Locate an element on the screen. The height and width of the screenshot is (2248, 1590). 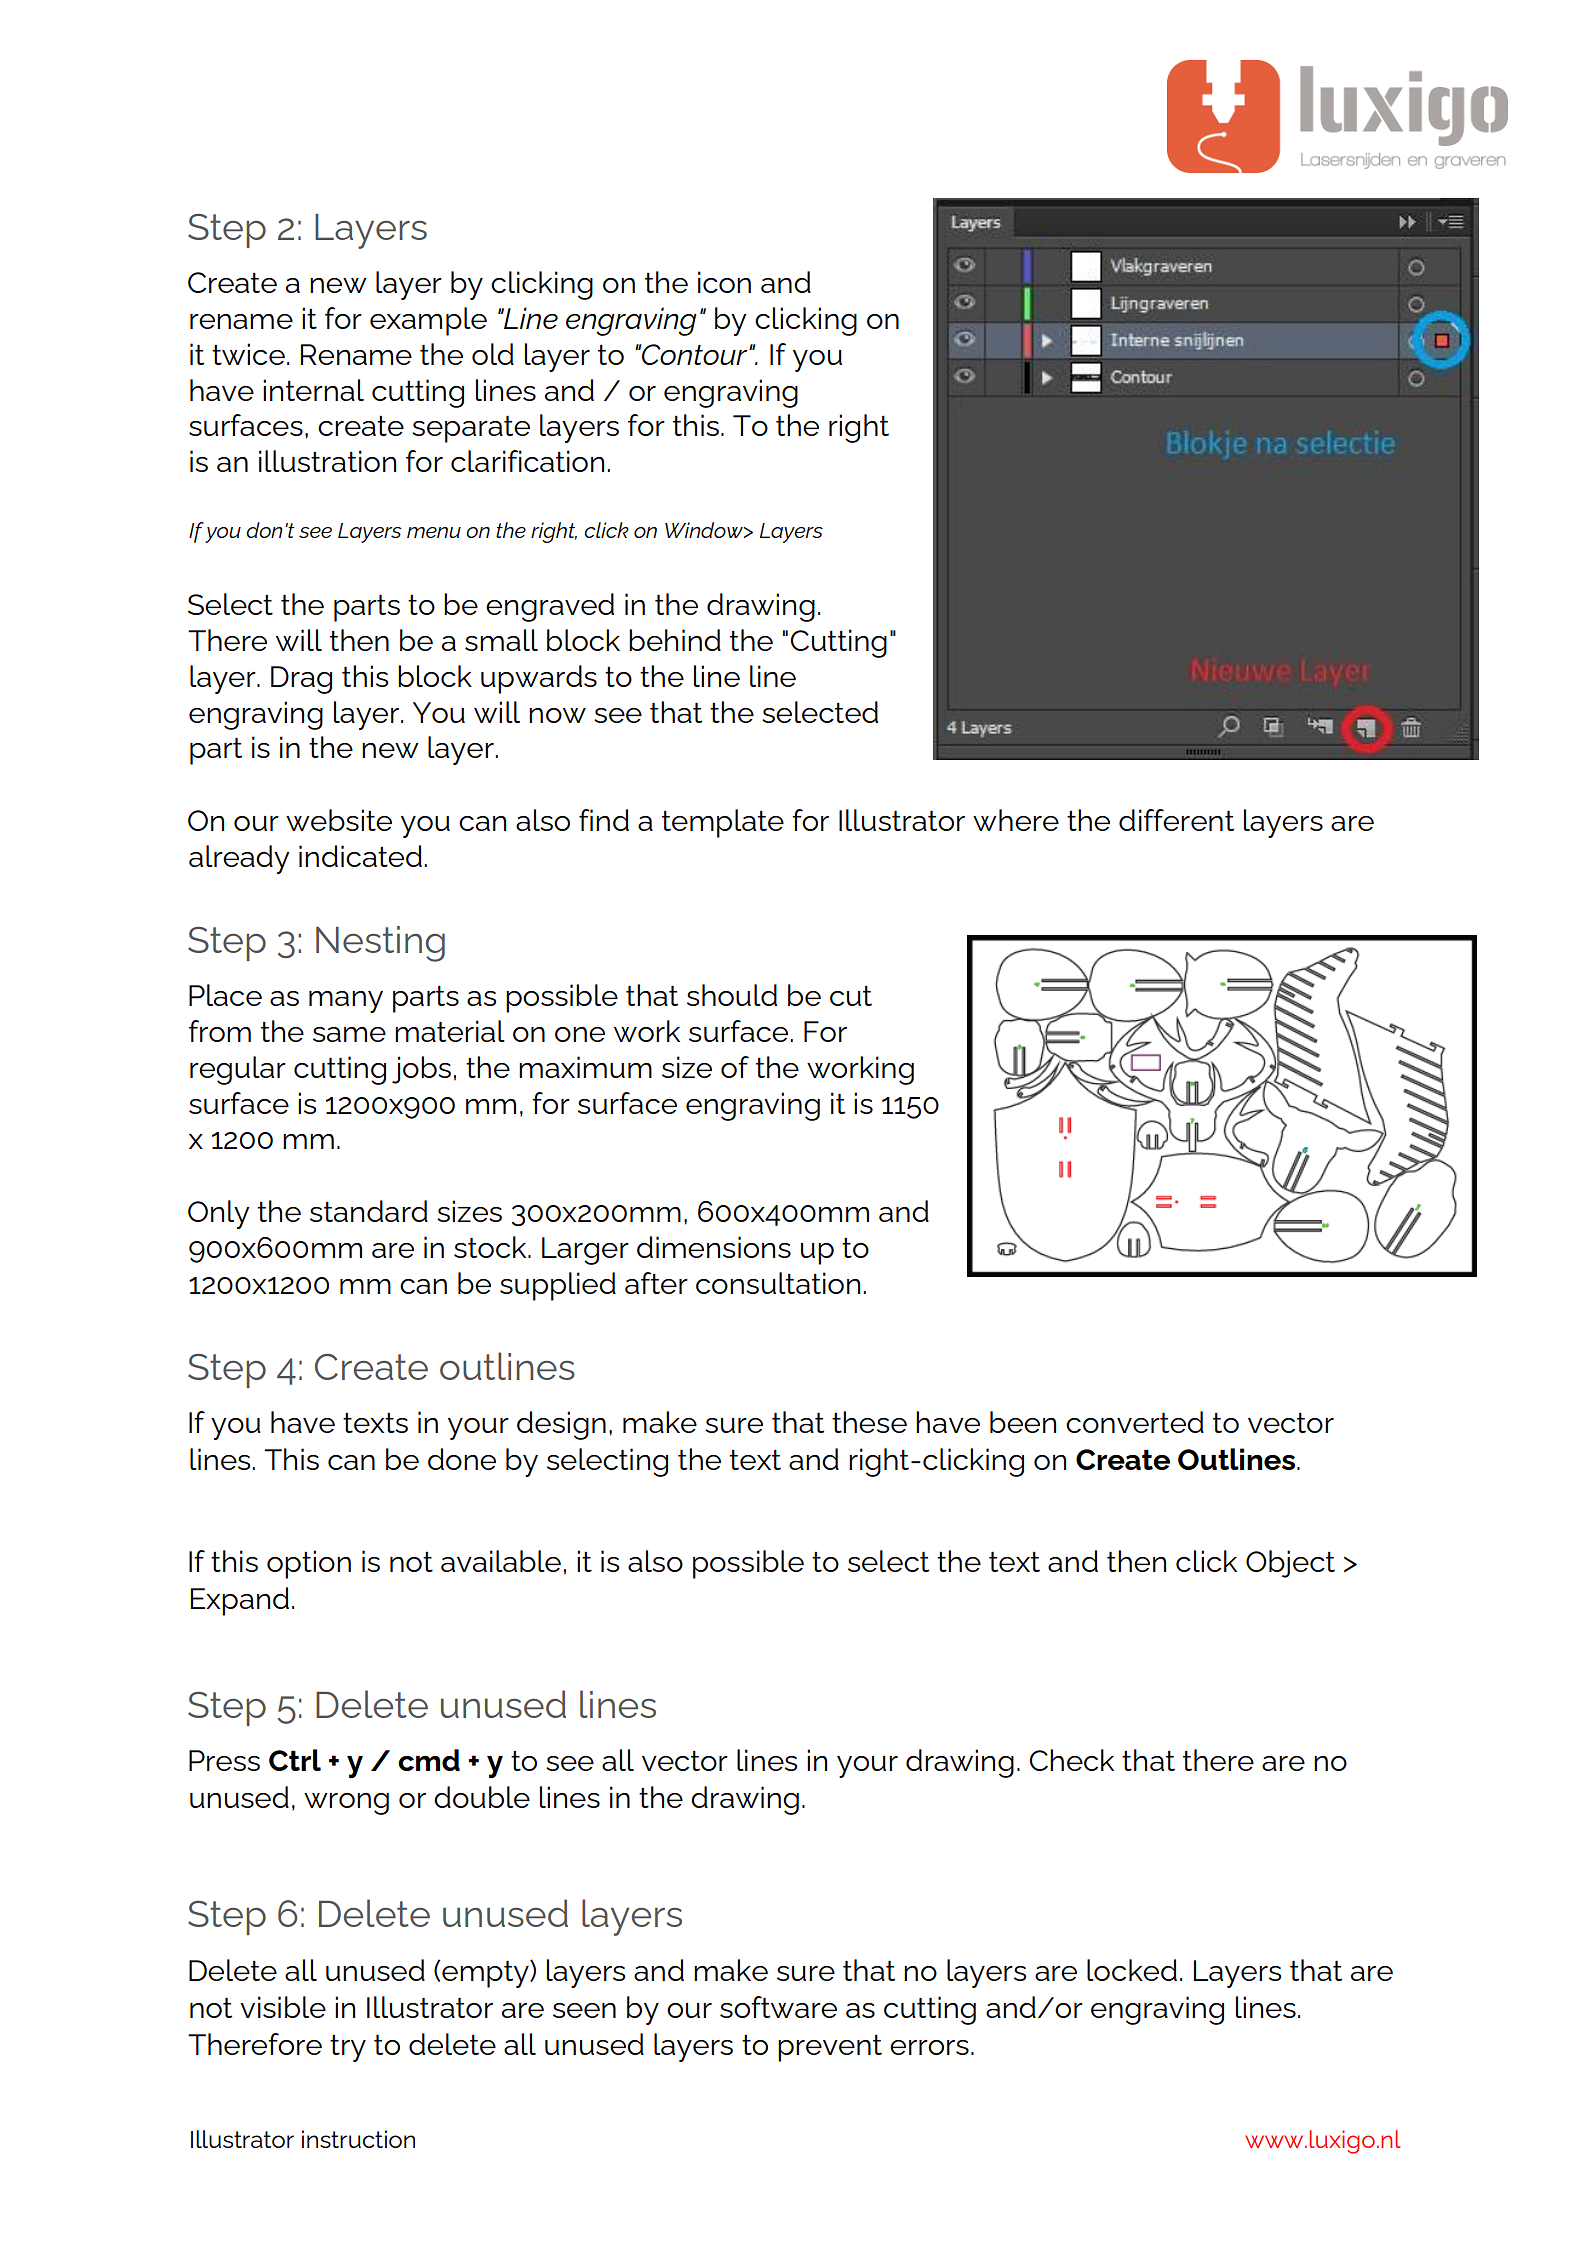
behind is located at coordinates (675, 640).
